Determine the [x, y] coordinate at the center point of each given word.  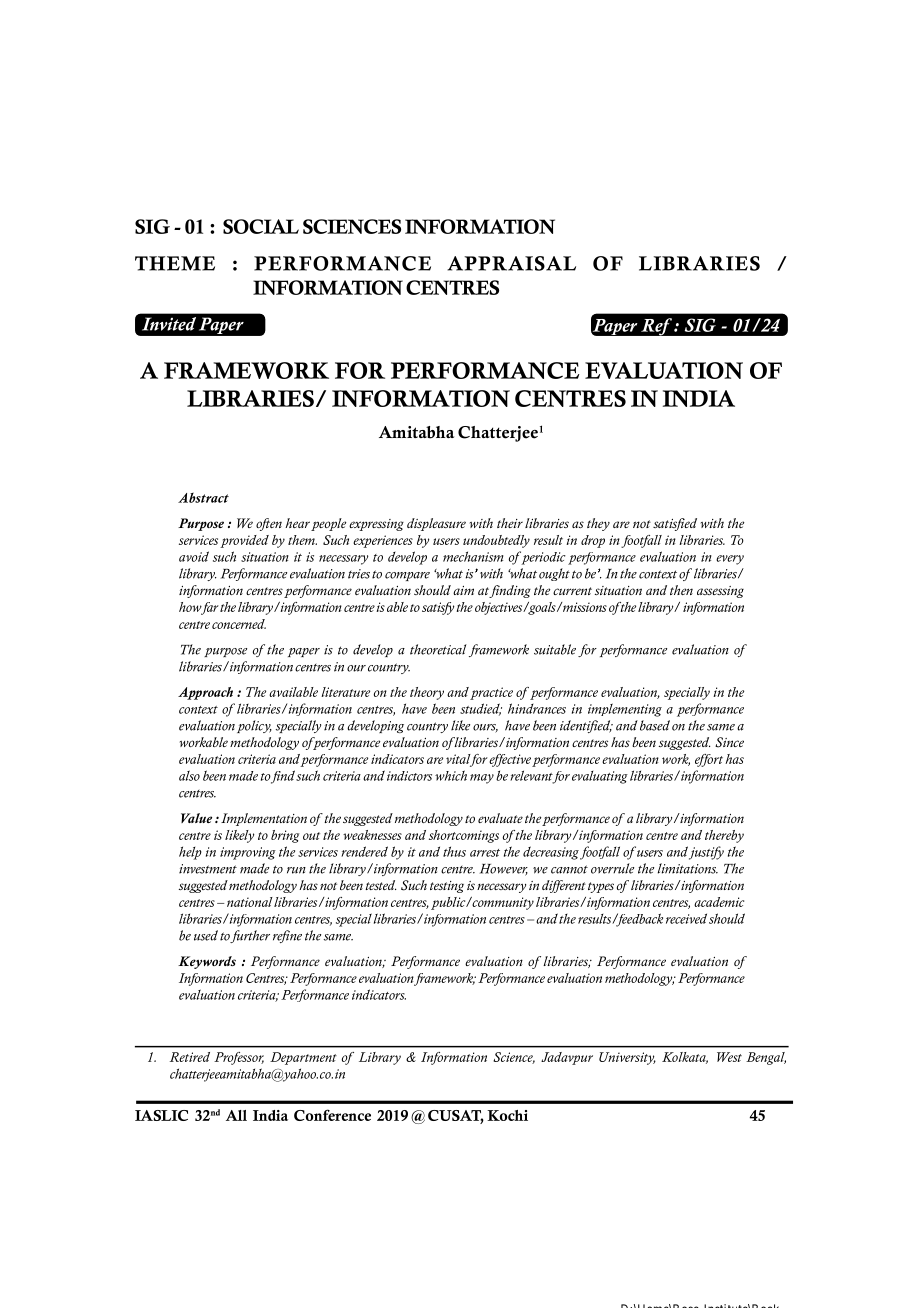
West [729, 1057]
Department [303, 1058]
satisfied [675, 524]
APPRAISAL [511, 263]
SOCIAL [261, 226]
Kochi [507, 1115]
